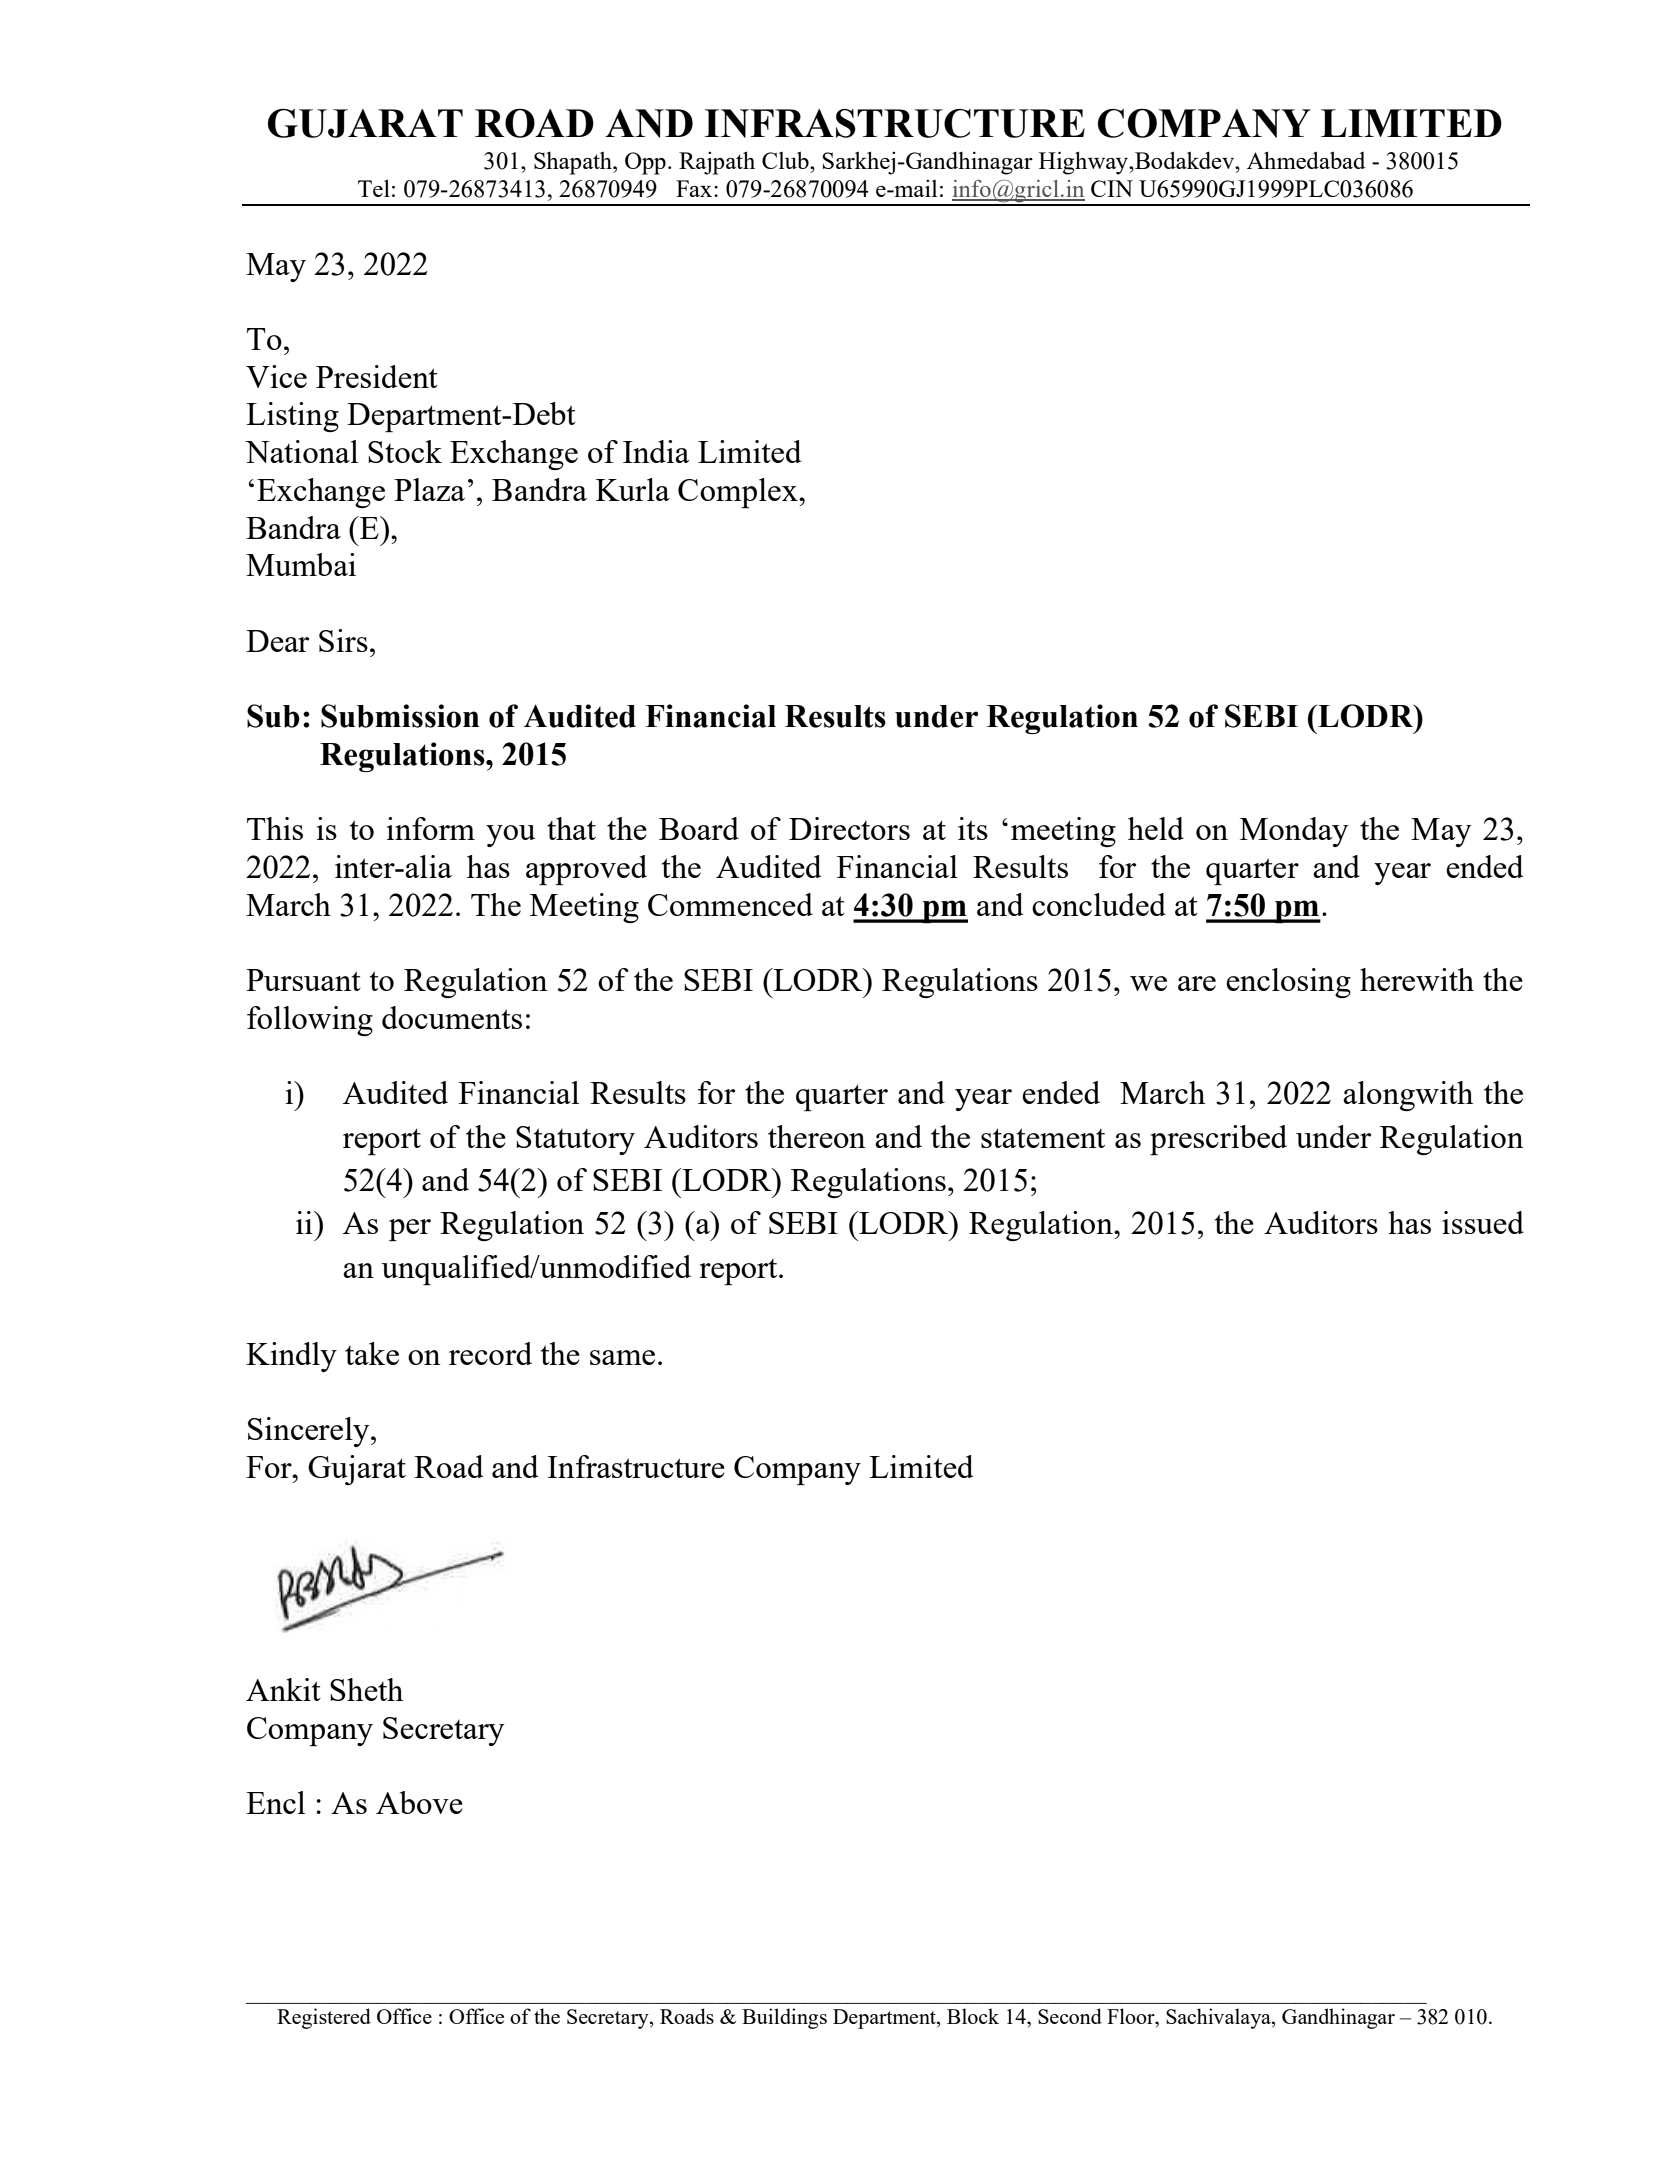  Describe the element at coordinates (324, 2018) in the screenshot. I see `Registered` at that location.
